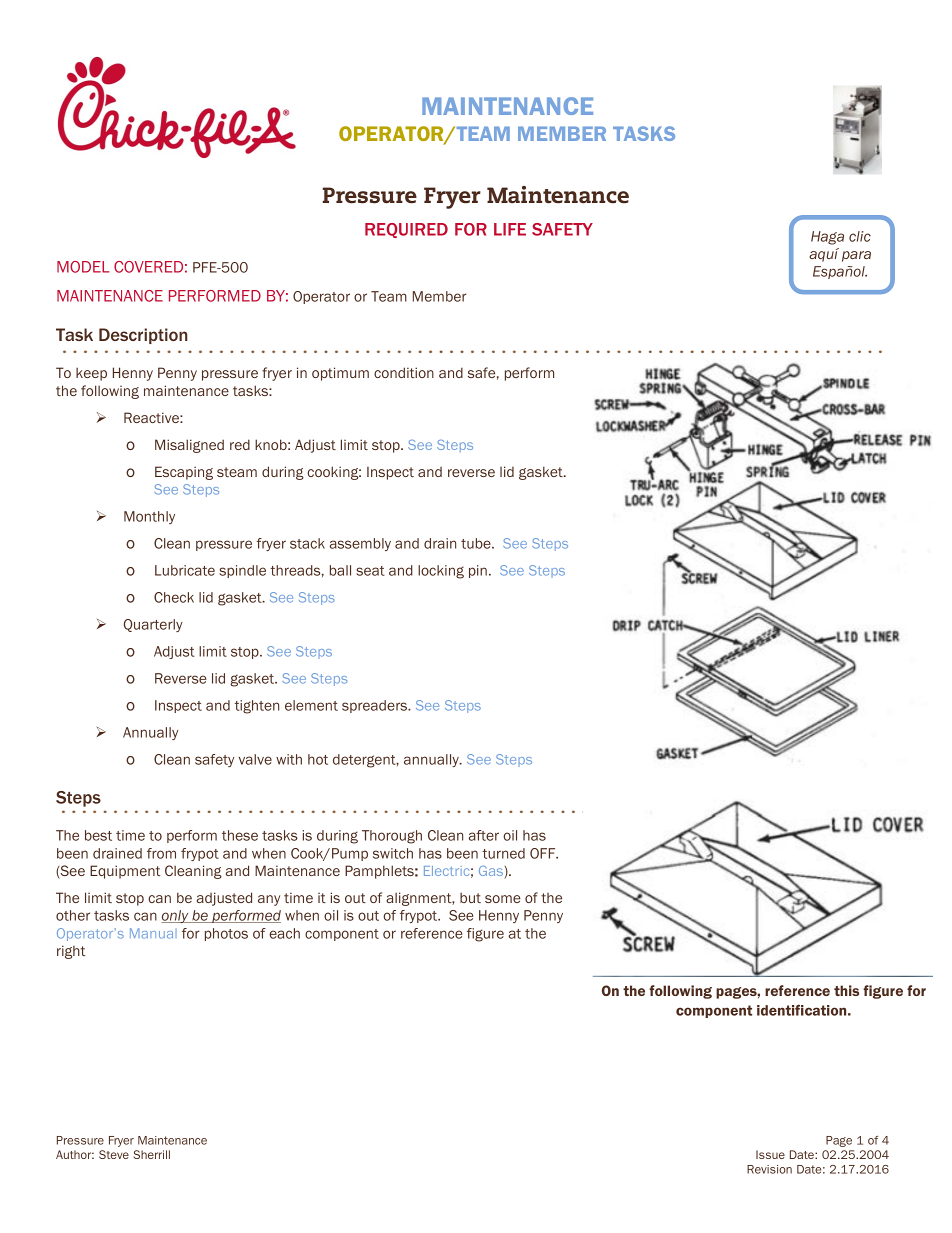 The width and height of the screenshot is (952, 1233). What do you see at coordinates (544, 853) in the screenshot?
I see `OFF` at bounding box center [544, 853].
